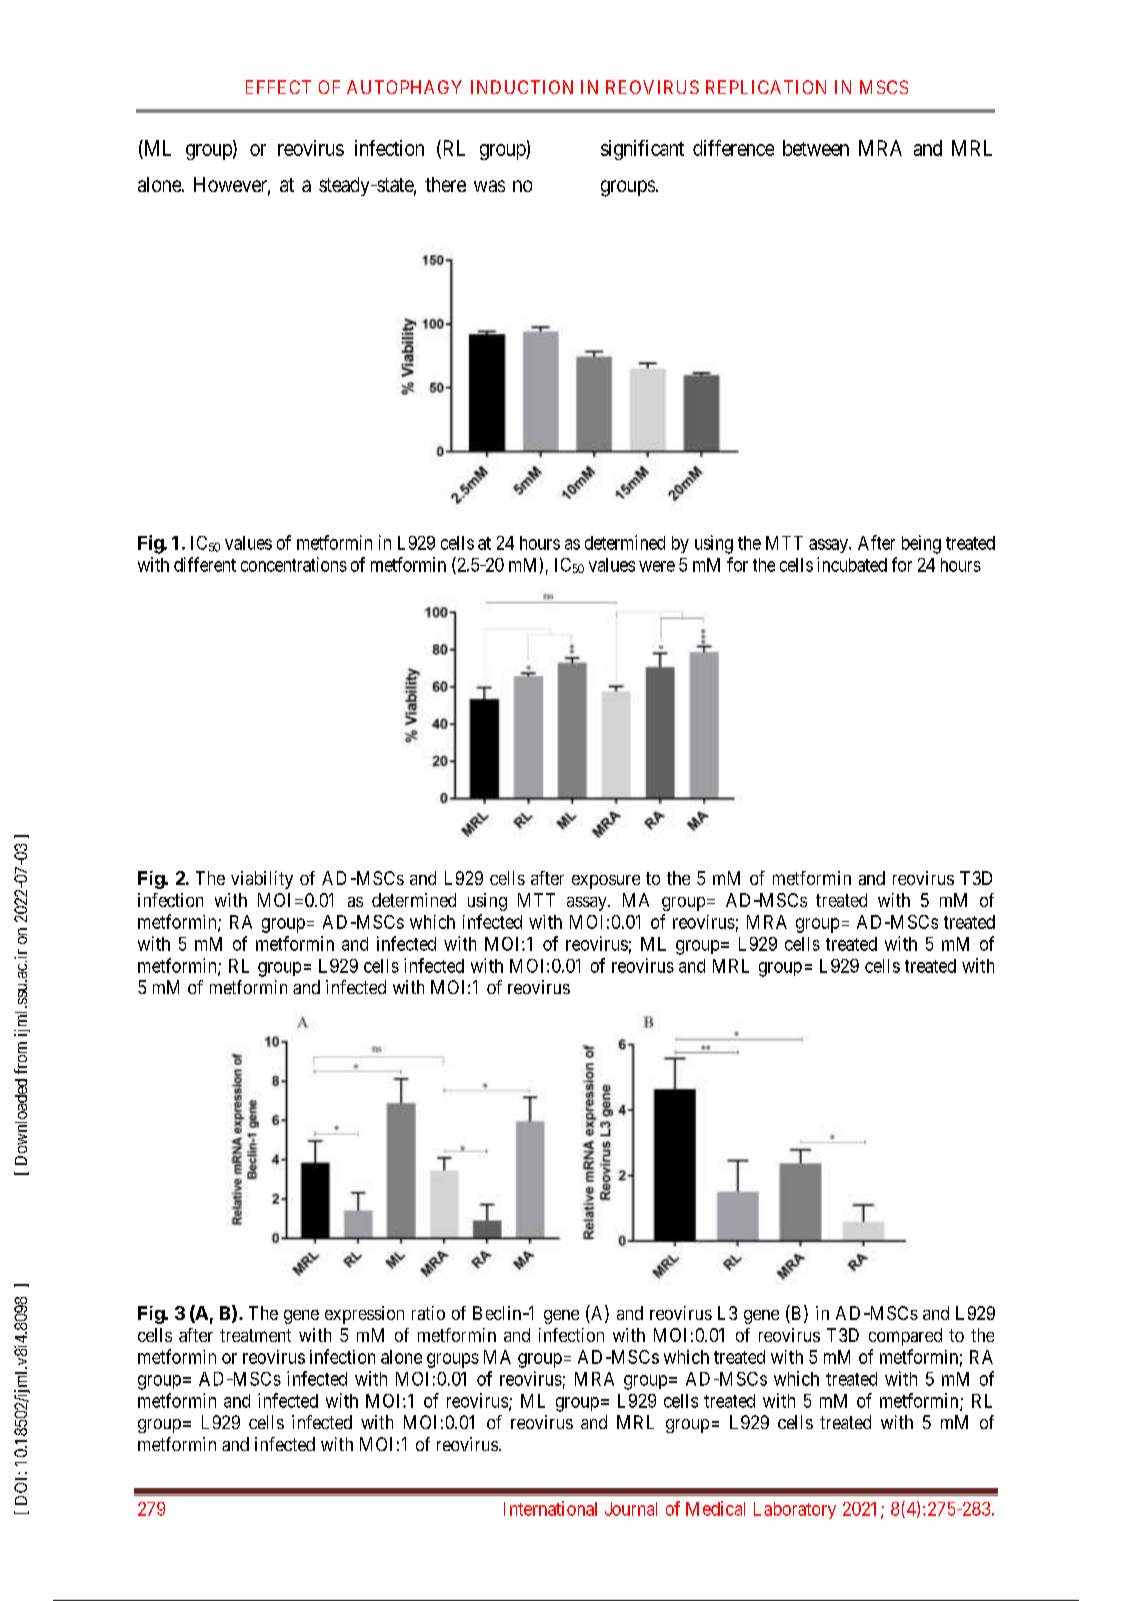  Describe the element at coordinates (816, 148) in the screenshot. I see `between` at that location.
